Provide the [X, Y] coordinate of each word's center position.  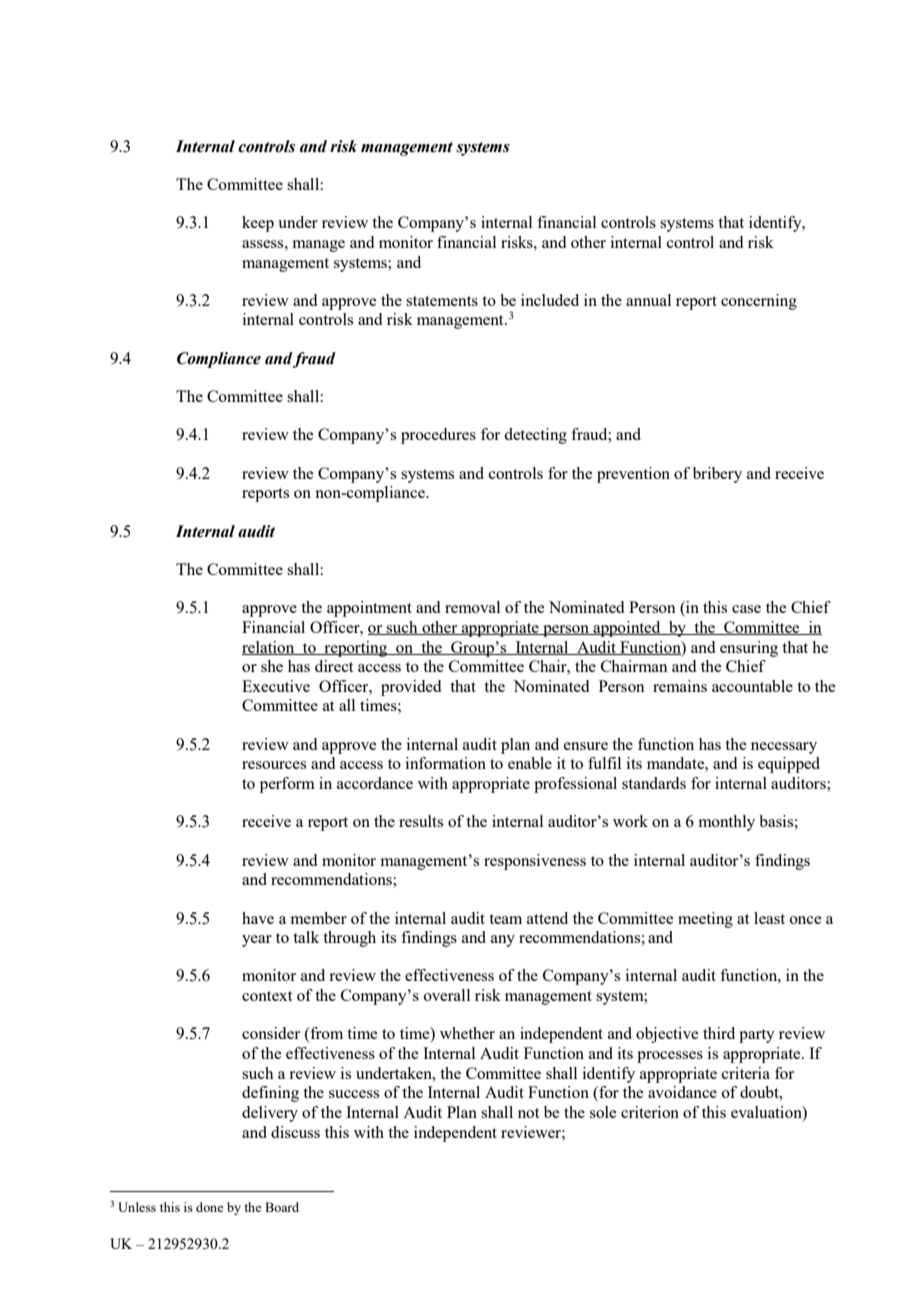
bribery [717, 475]
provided [411, 688]
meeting [705, 920]
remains [680, 686]
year [257, 941]
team [505, 919]
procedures [438, 436]
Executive [276, 686]
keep [258, 224]
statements [442, 301]
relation [269, 648]
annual [648, 300]
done [209, 1207]
